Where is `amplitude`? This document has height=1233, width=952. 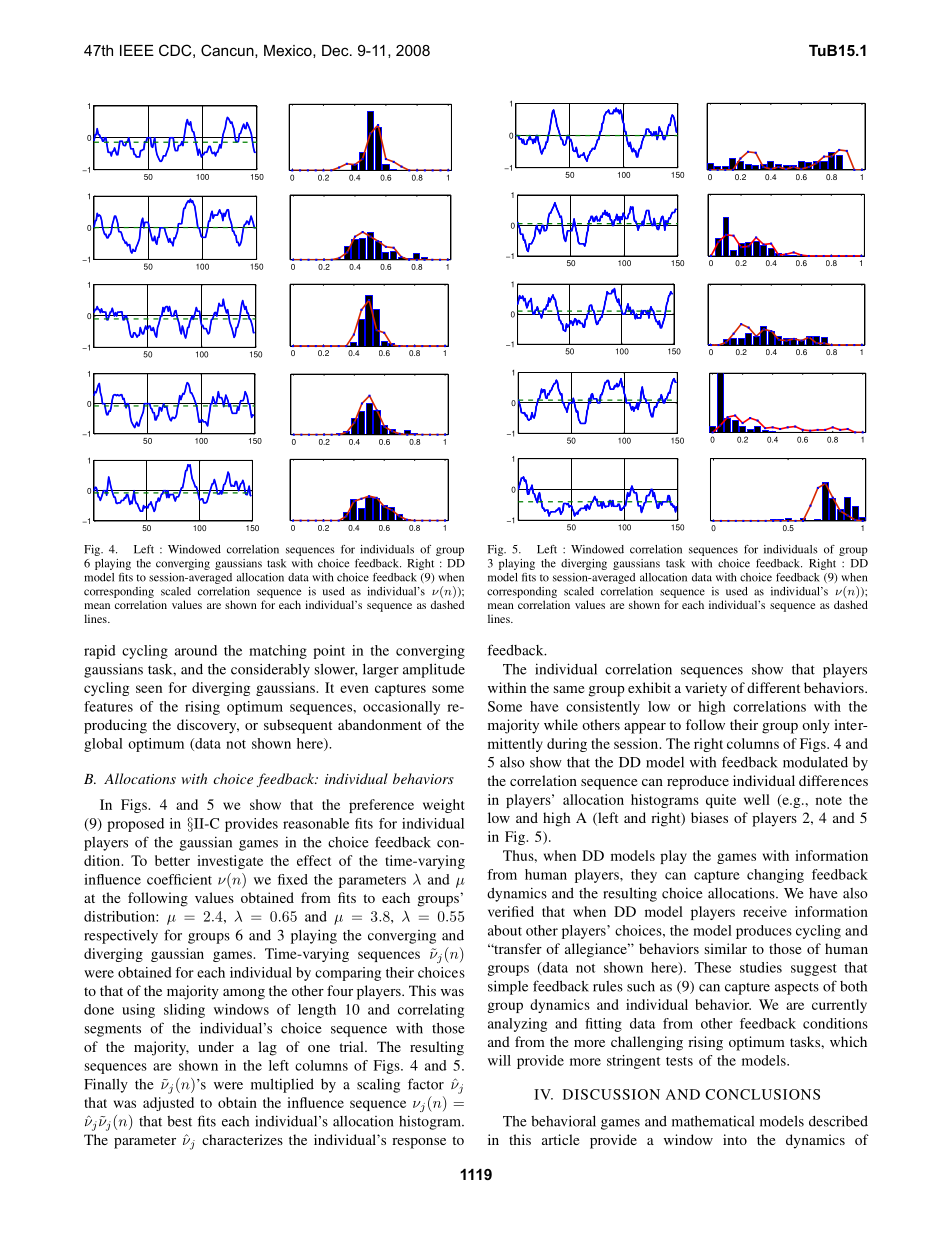 amplitude is located at coordinates (434, 670).
